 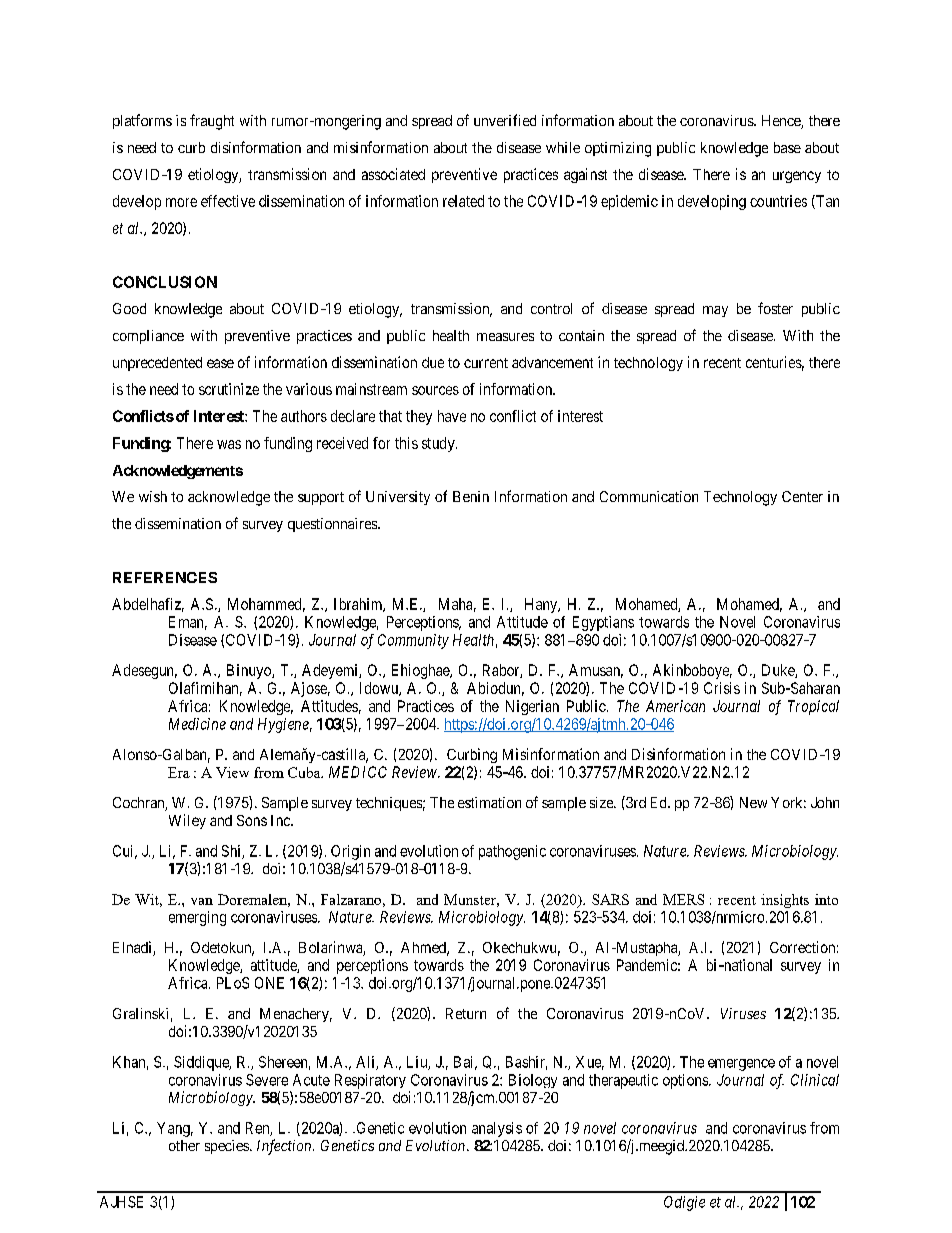 I want to click on base, so click(x=787, y=147).
